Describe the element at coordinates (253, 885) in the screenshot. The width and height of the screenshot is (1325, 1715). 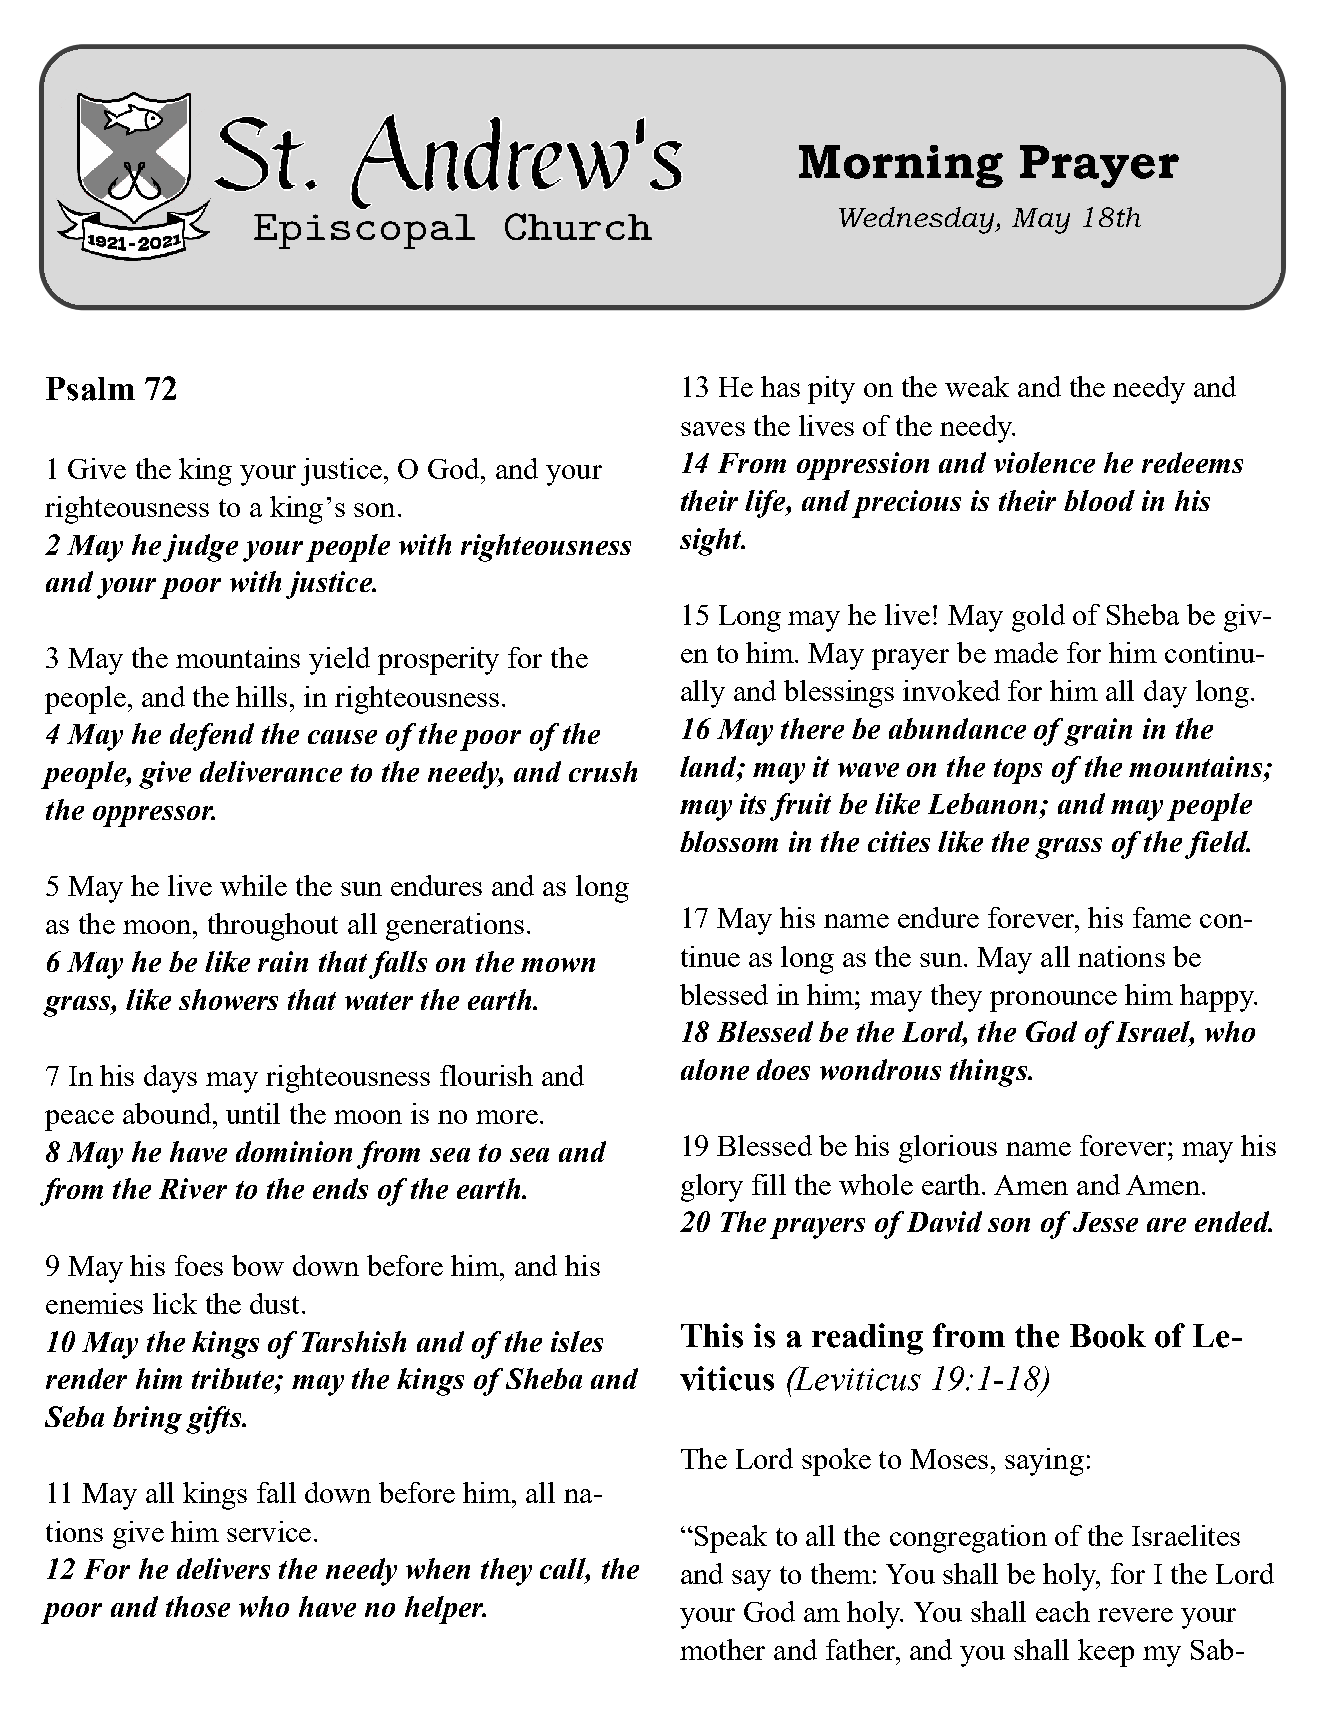
I see `while` at that location.
